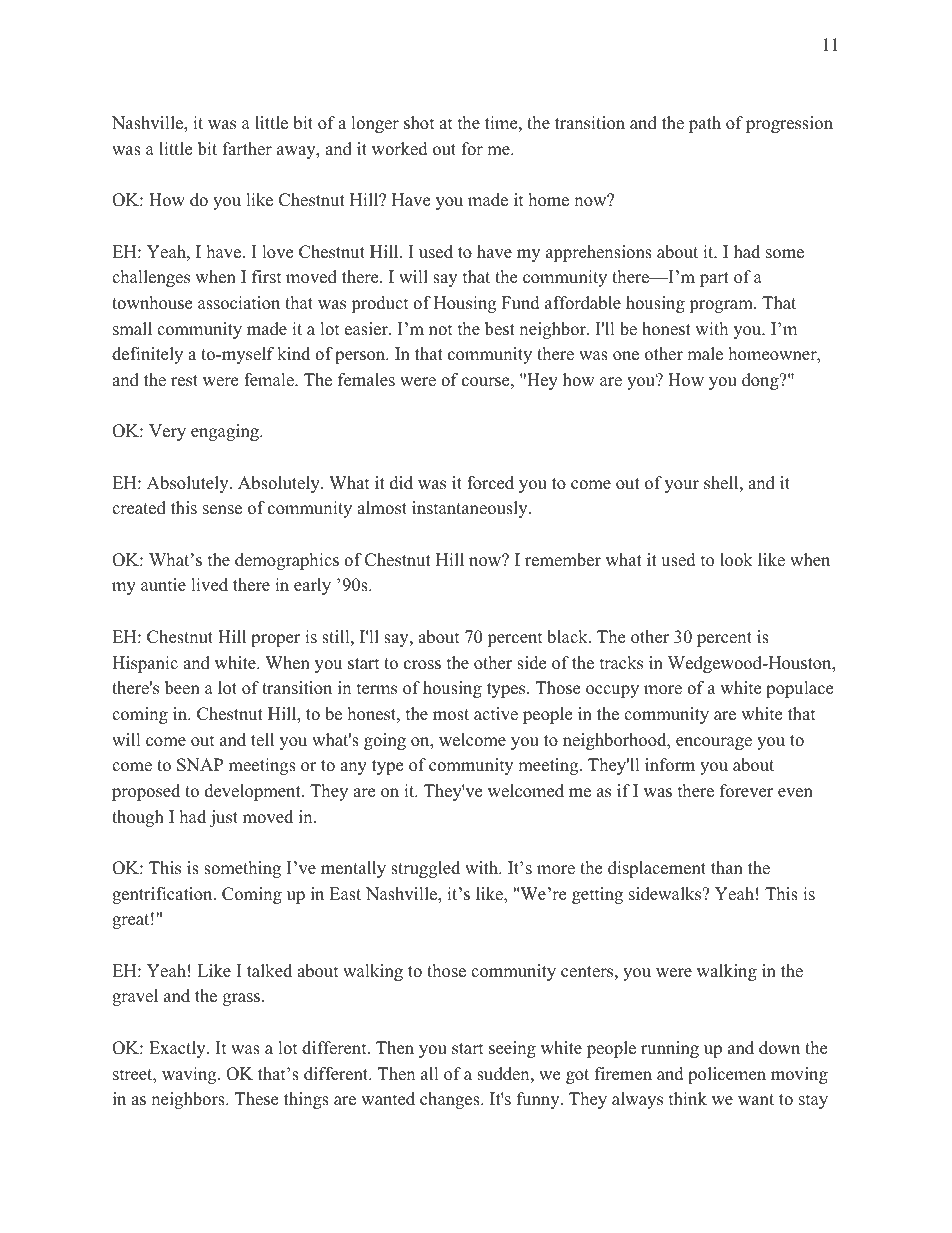  I want to click on lived, so click(209, 585).
